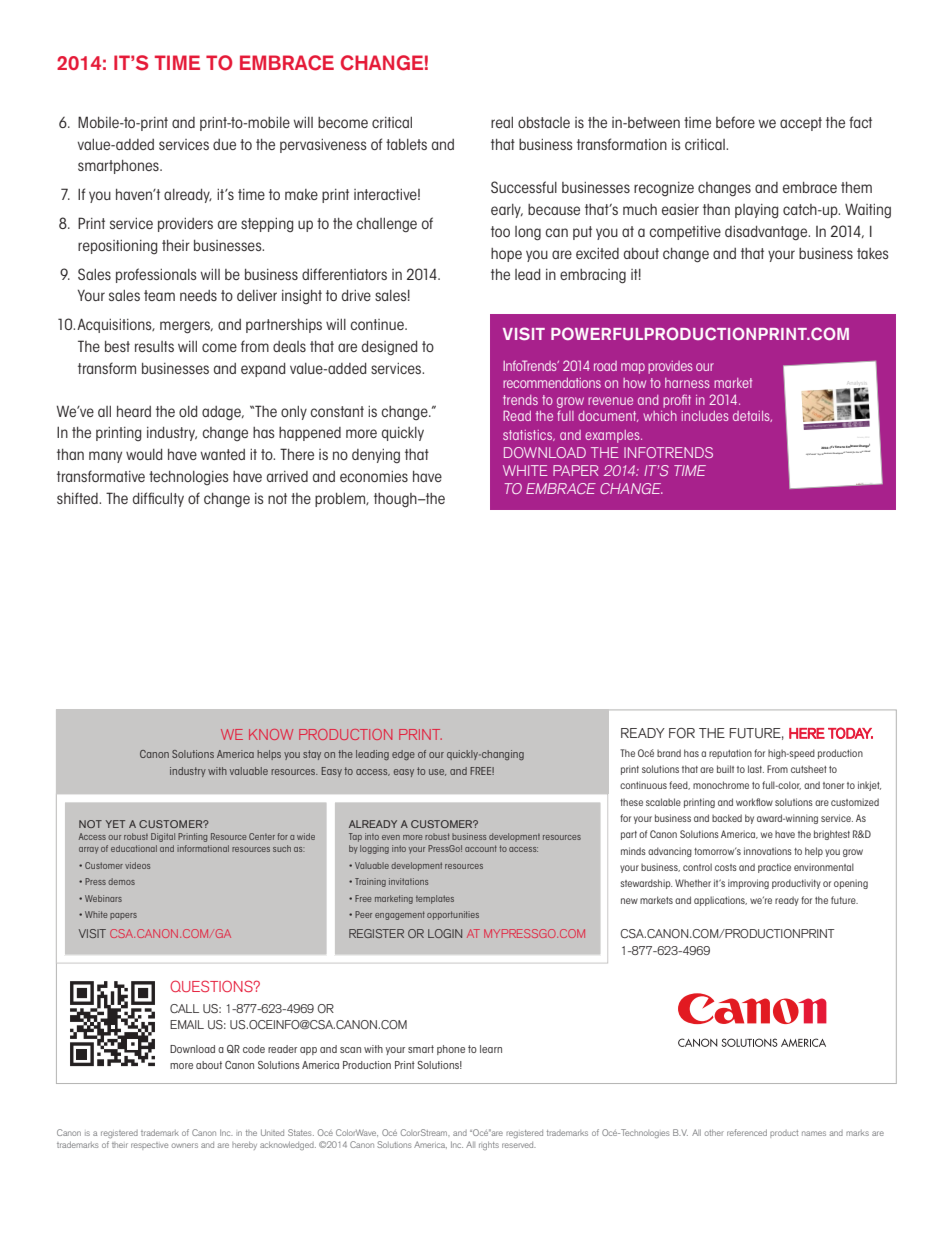  Describe the element at coordinates (481, 848) in the screenshot. I see `account` at that location.
